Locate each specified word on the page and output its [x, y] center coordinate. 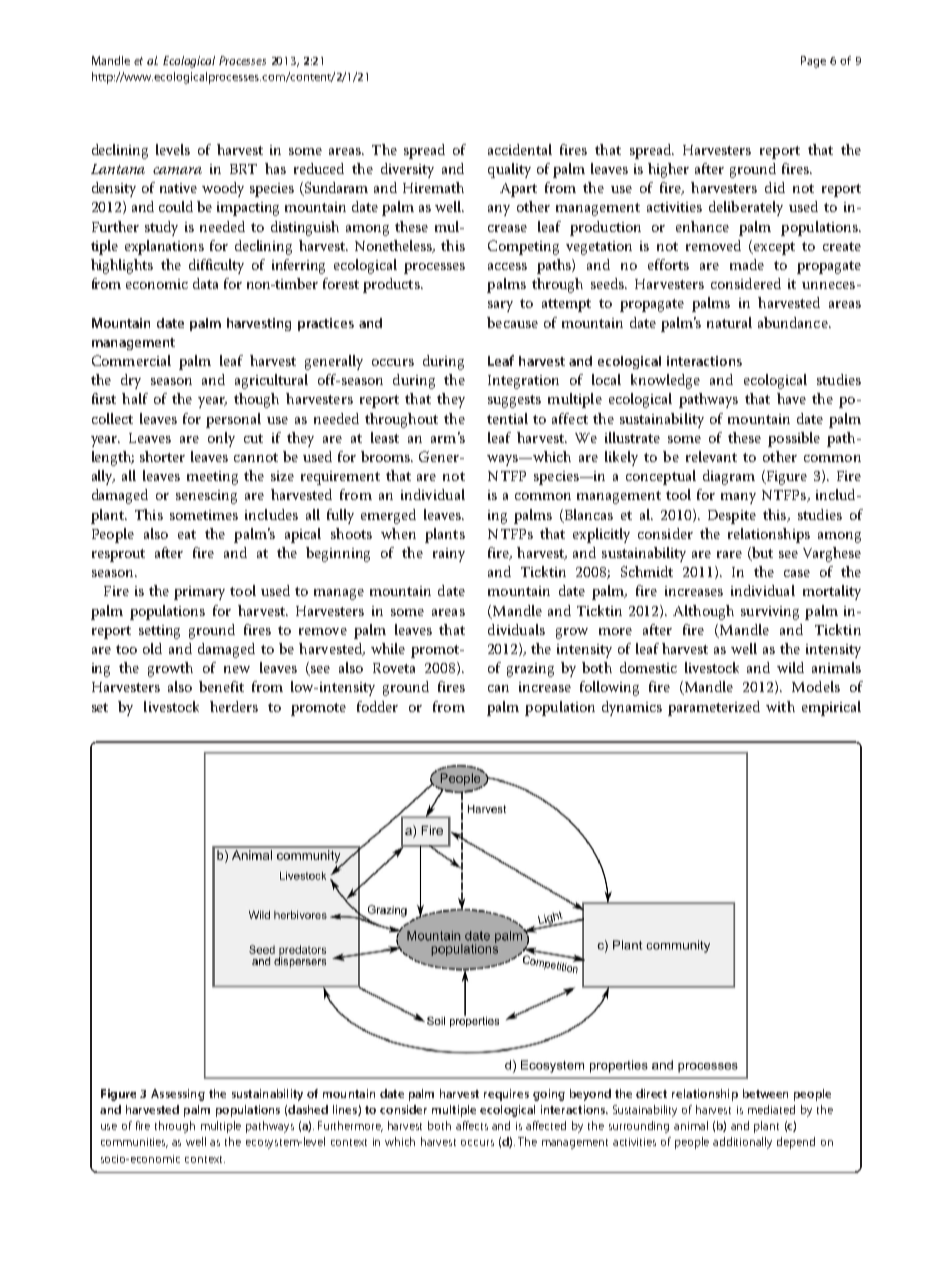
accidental [520, 149]
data [205, 283]
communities [134, 1143]
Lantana [118, 169]
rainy [449, 555]
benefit [221, 686]
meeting [212, 478]
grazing [530, 670]
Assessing [178, 1095]
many [738, 498]
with [780, 706]
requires [506, 1095]
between [765, 1093]
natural [729, 322]
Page [813, 62]
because [512, 322]
